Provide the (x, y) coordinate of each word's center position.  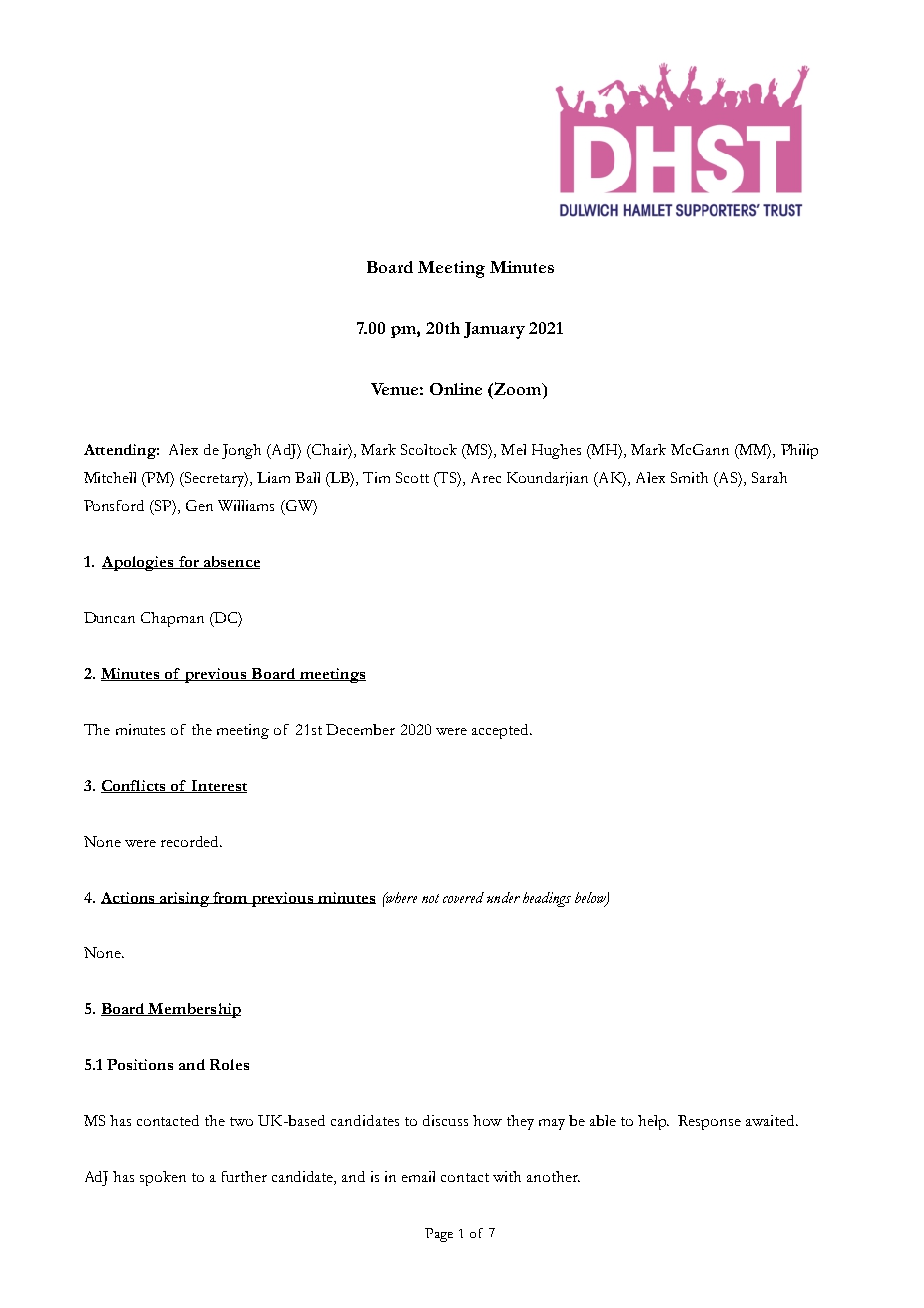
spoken (163, 1178)
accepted (501, 731)
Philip (799, 451)
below (591, 898)
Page (439, 1235)
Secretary (215, 479)
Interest (218, 786)
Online (456, 389)
